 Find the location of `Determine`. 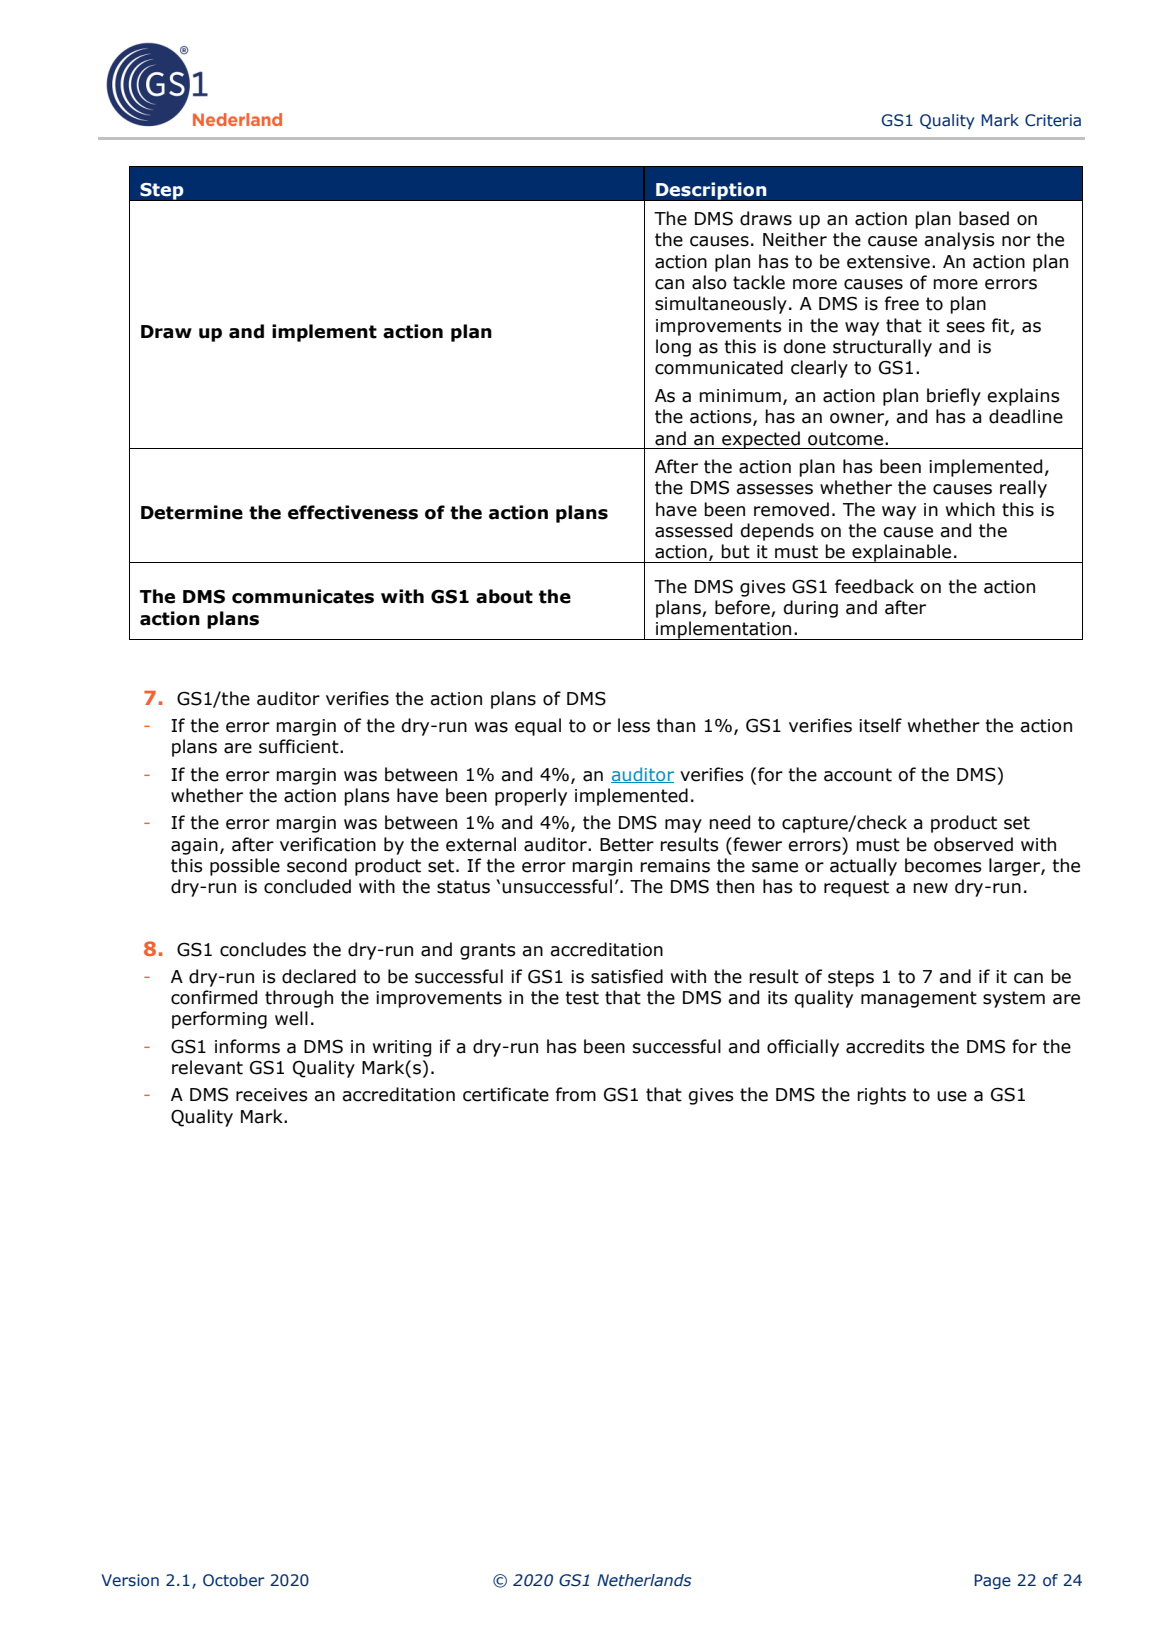

Determine is located at coordinates (192, 512).
